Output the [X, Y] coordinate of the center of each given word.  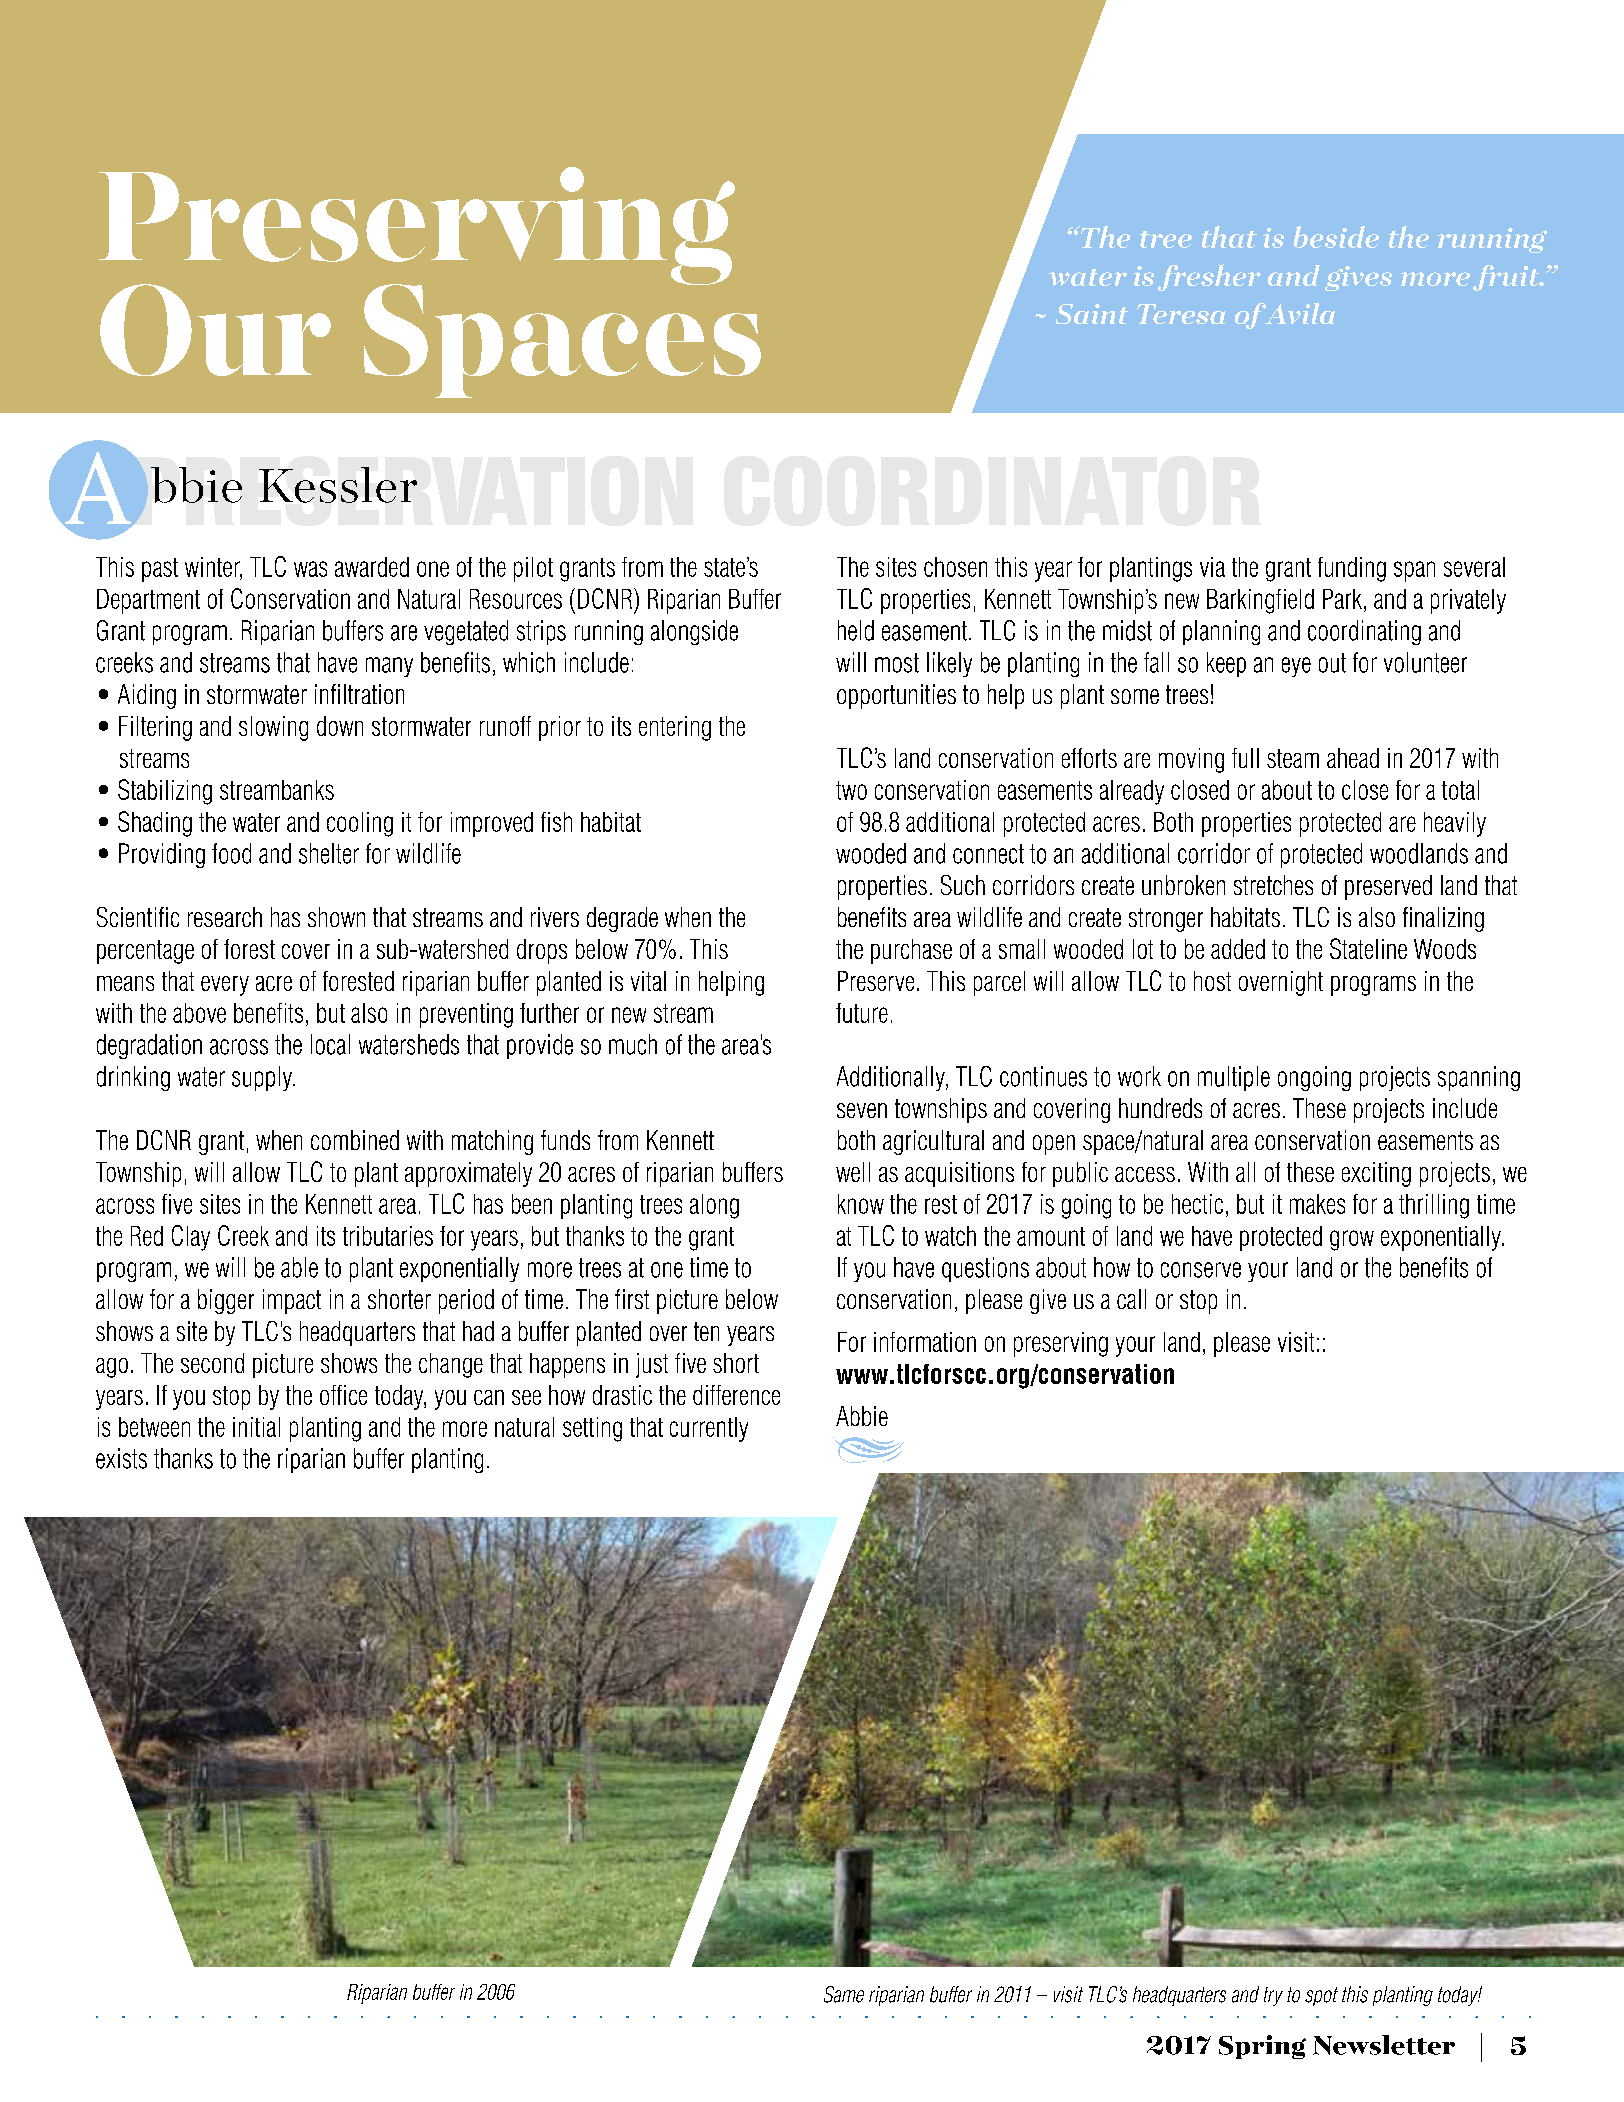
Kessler [338, 485]
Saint [1092, 314]
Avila [1298, 313]
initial [256, 1427]
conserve [1201, 1270]
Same [844, 1994]
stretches [1273, 885]
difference [736, 1395]
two [851, 790]
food [231, 853]
